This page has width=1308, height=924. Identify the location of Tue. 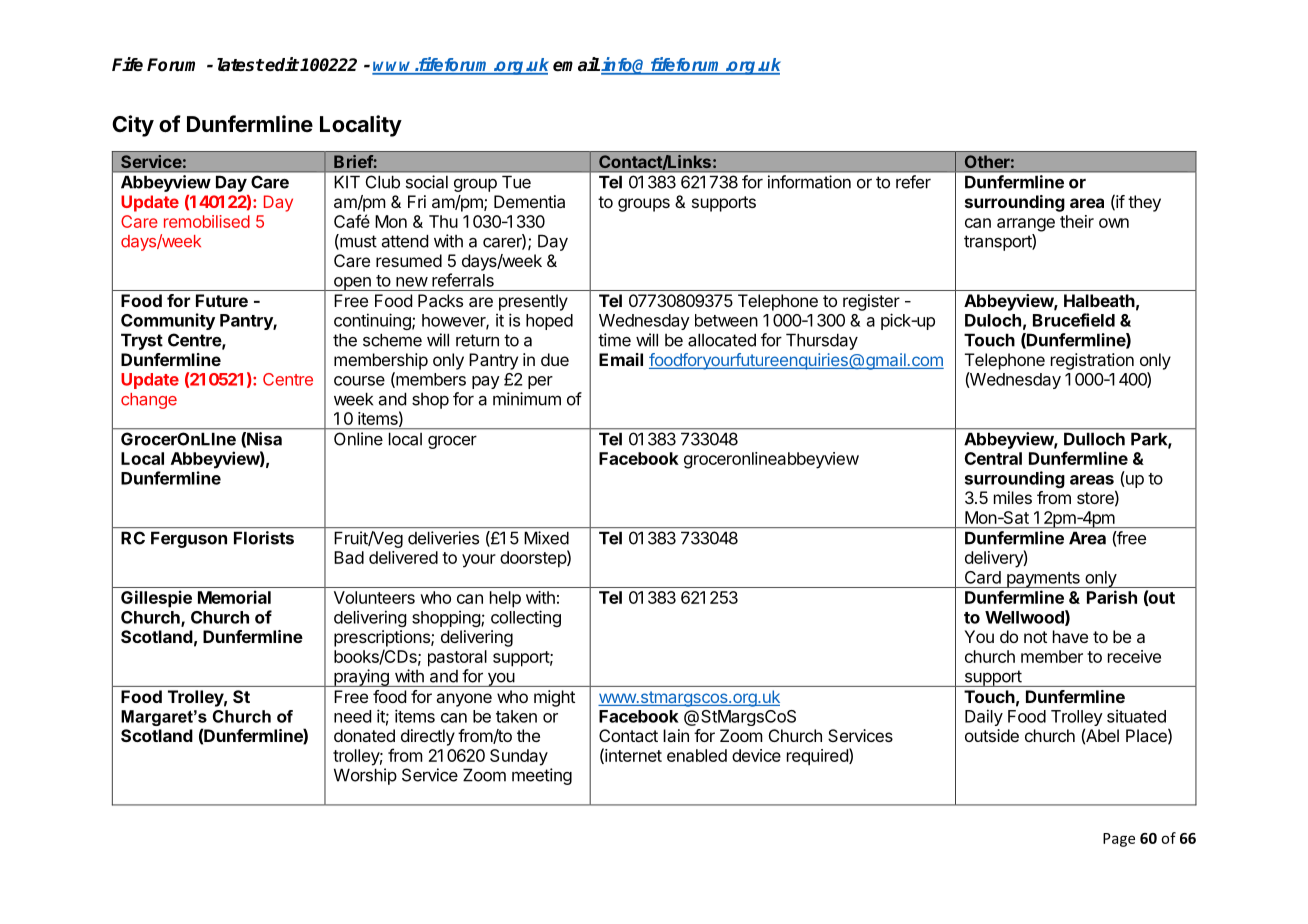
(516, 182).
